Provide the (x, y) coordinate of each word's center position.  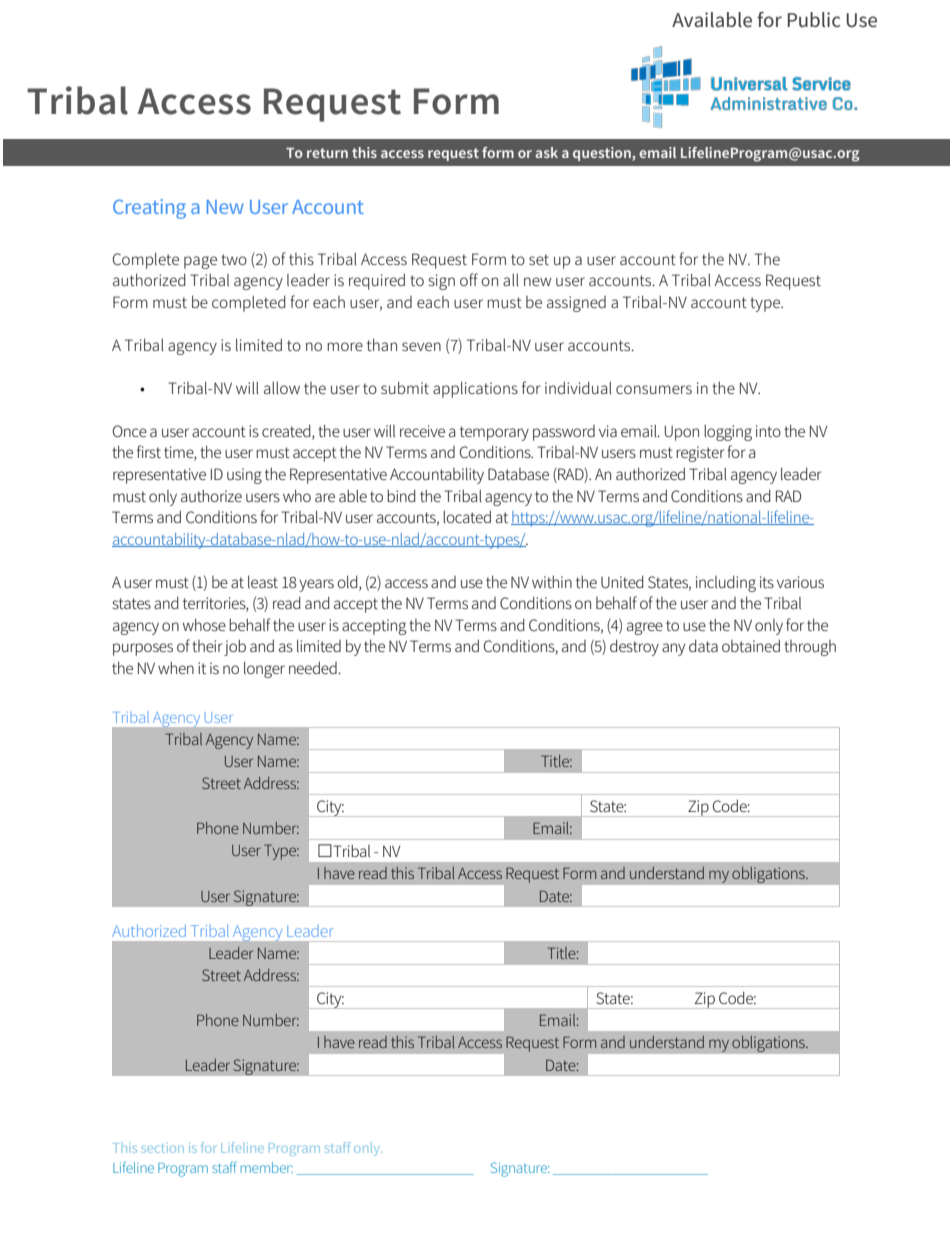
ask (547, 152)
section (163, 1148)
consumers (654, 389)
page (200, 262)
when (176, 668)
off (469, 279)
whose (204, 624)
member (267, 1167)
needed (314, 667)
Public (814, 19)
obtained (751, 645)
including (726, 583)
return (327, 153)
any (673, 649)
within (552, 582)
